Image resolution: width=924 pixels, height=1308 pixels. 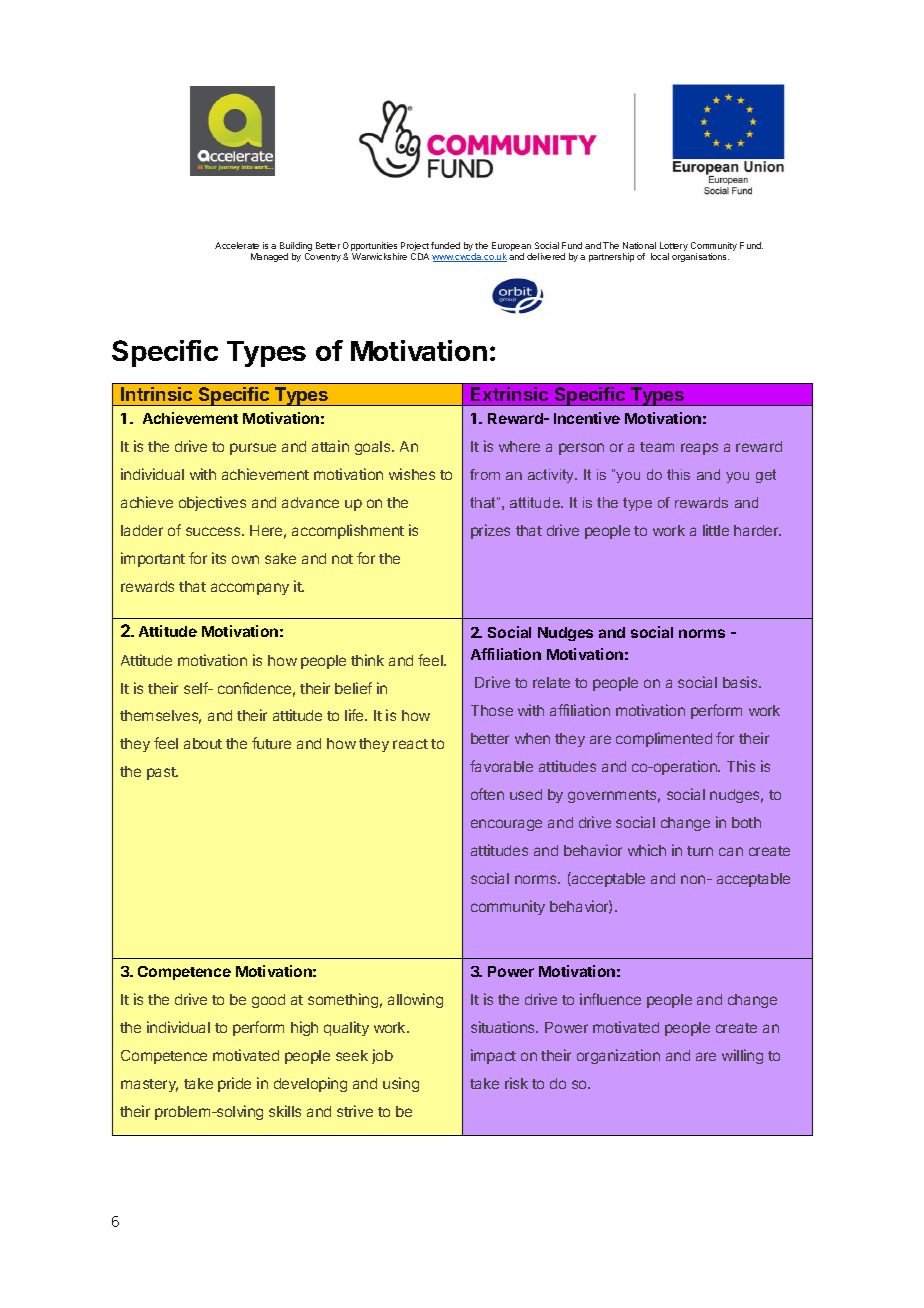 I want to click on often, so click(x=487, y=794).
